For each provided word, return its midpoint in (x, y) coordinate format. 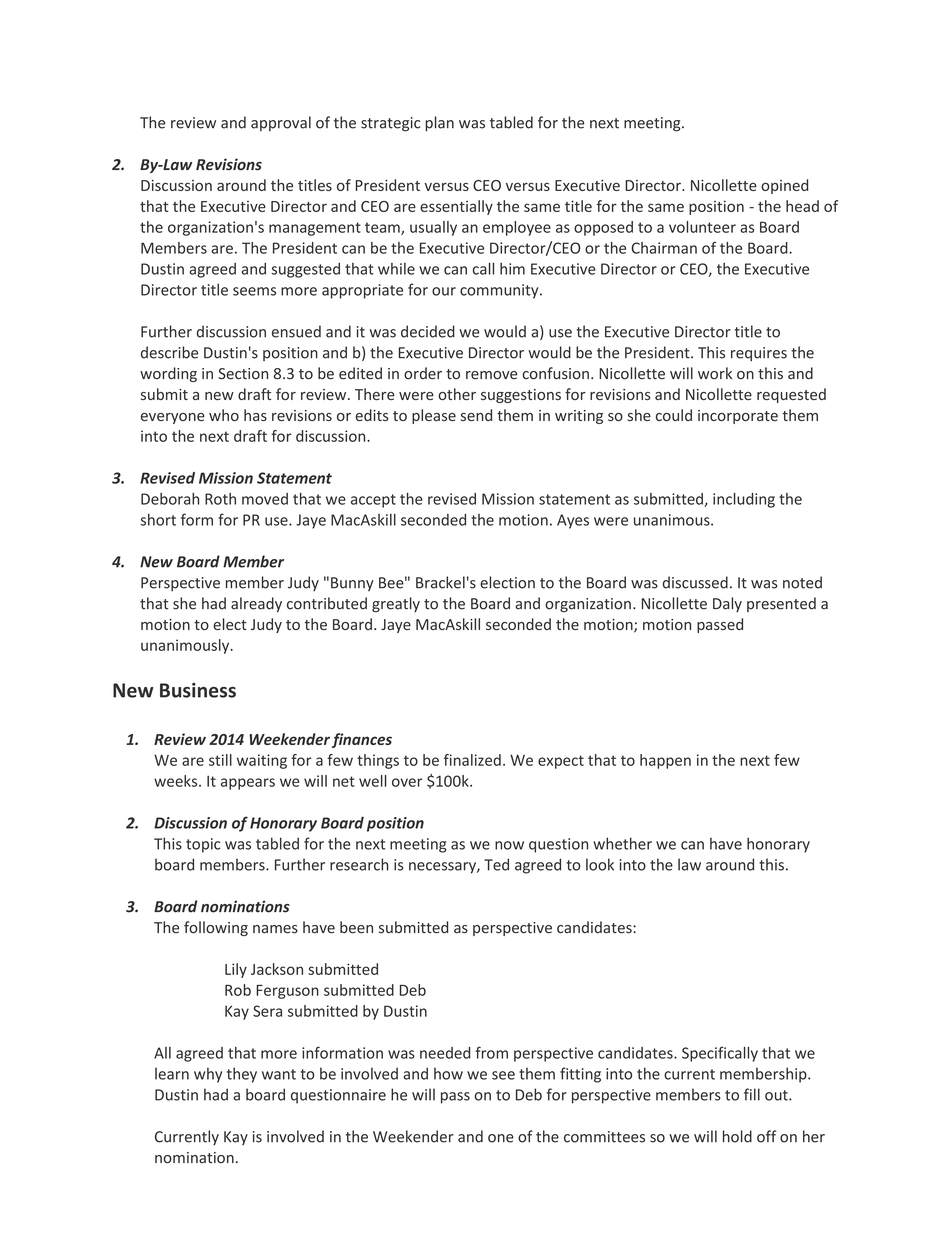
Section (243, 374)
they (242, 1075)
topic (203, 845)
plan (439, 123)
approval (281, 123)
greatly (396, 605)
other (457, 394)
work (715, 373)
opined (784, 186)
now (509, 845)
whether (622, 843)
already (256, 604)
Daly (727, 604)
